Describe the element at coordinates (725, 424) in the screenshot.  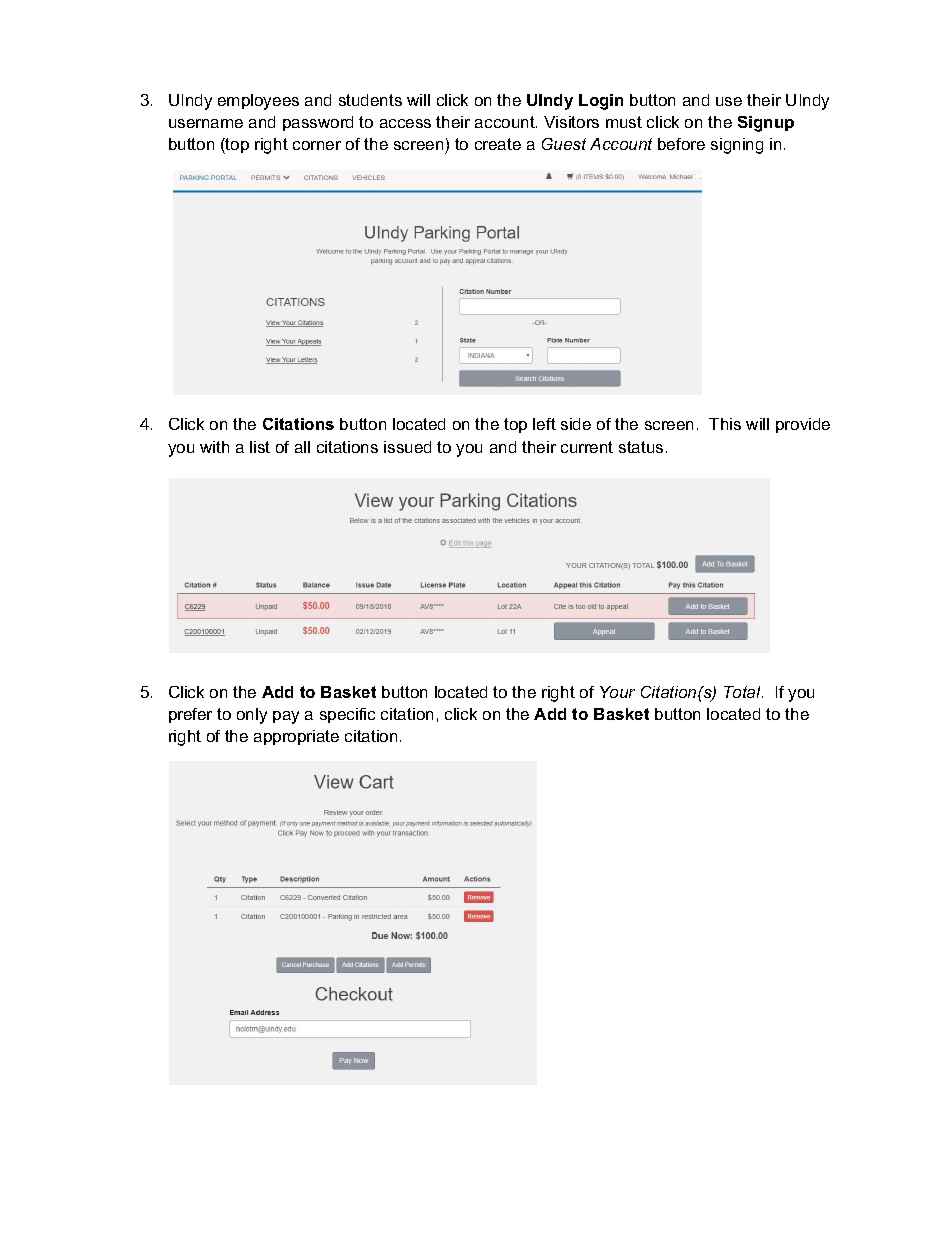
I see `This` at that location.
